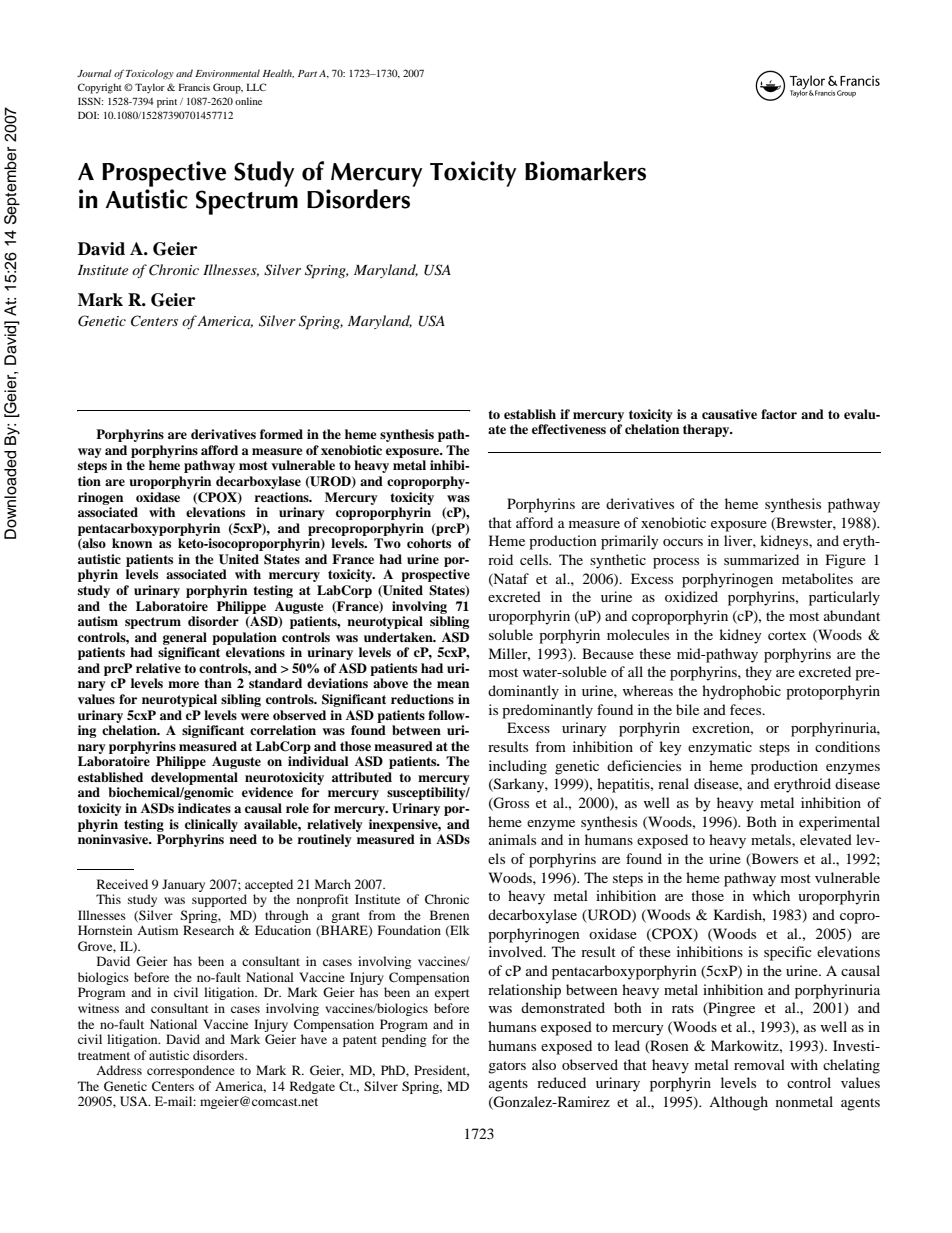  I want to click on general, so click(185, 638).
